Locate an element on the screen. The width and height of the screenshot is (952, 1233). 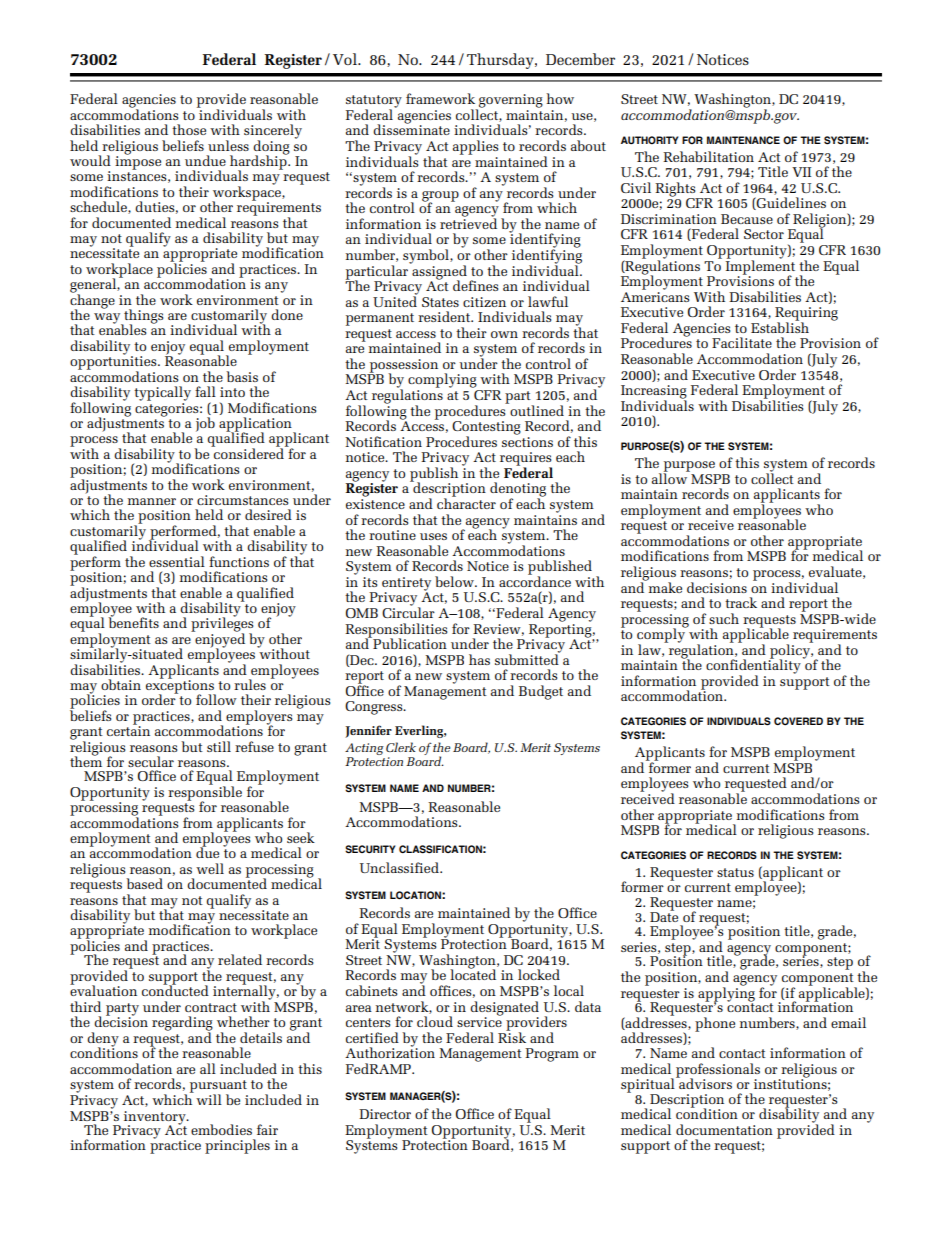
track is located at coordinates (741, 602).
